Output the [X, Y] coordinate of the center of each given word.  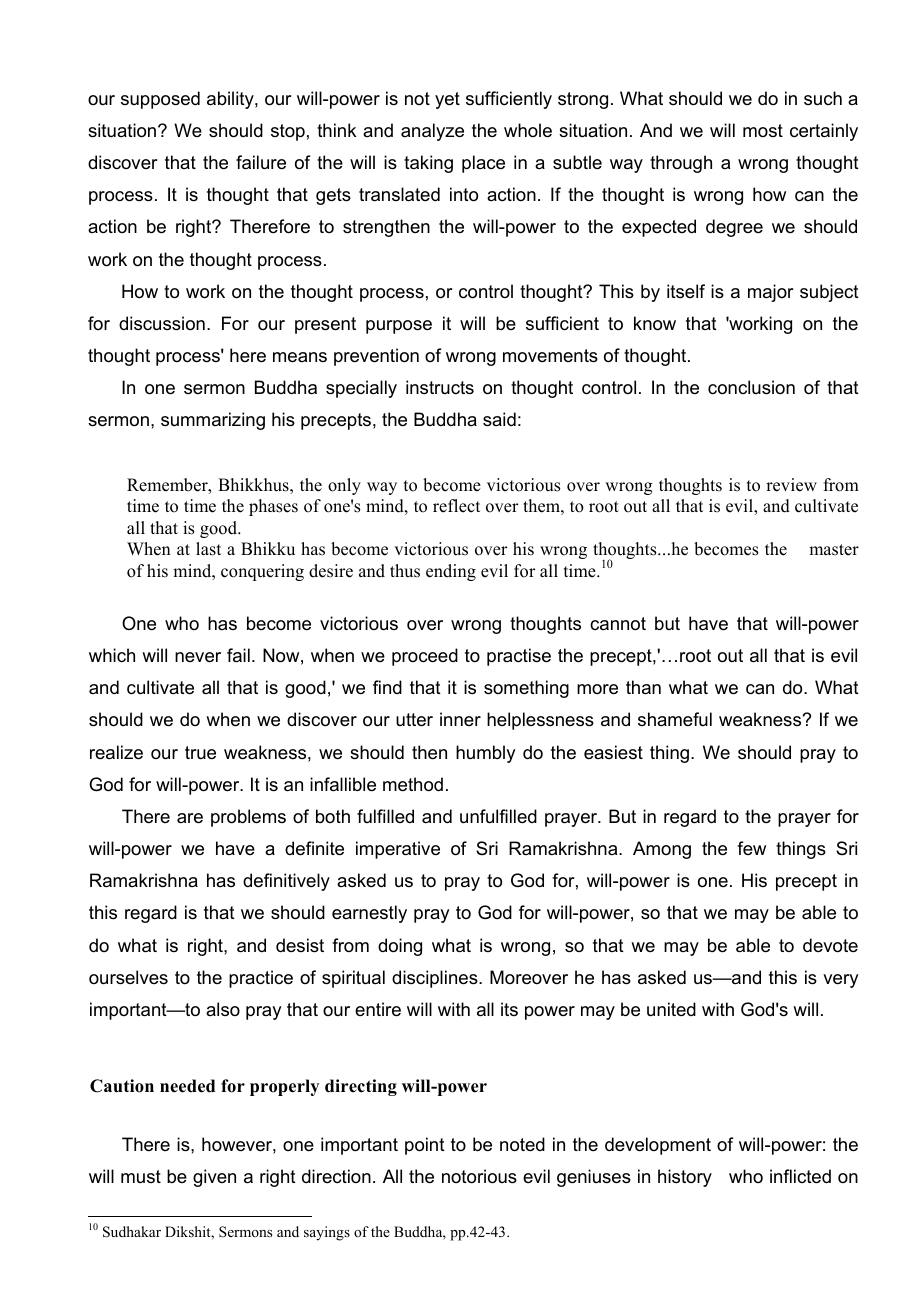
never [198, 657]
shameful [675, 719]
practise [519, 657]
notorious [479, 1176]
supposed [160, 100]
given [214, 1178]
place [483, 164]
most [763, 130]
